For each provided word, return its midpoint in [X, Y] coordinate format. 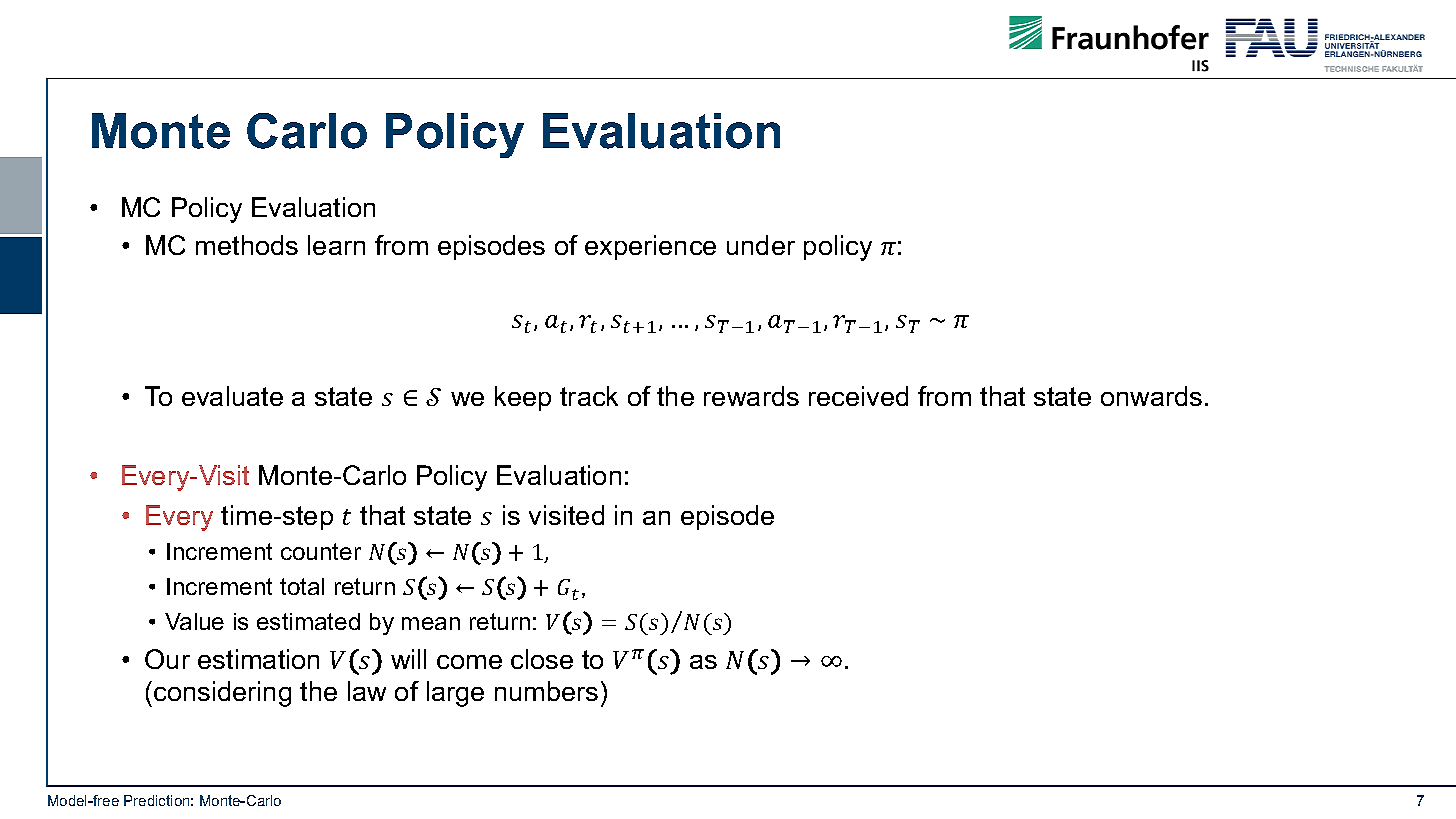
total [302, 586]
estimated [308, 621]
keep [523, 398]
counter [321, 551]
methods [247, 245]
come [469, 662]
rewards [751, 396]
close [542, 659]
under [761, 245]
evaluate [232, 396]
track [589, 396]
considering [222, 694]
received [858, 396]
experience [650, 247]
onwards [1151, 396]
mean [431, 623]
